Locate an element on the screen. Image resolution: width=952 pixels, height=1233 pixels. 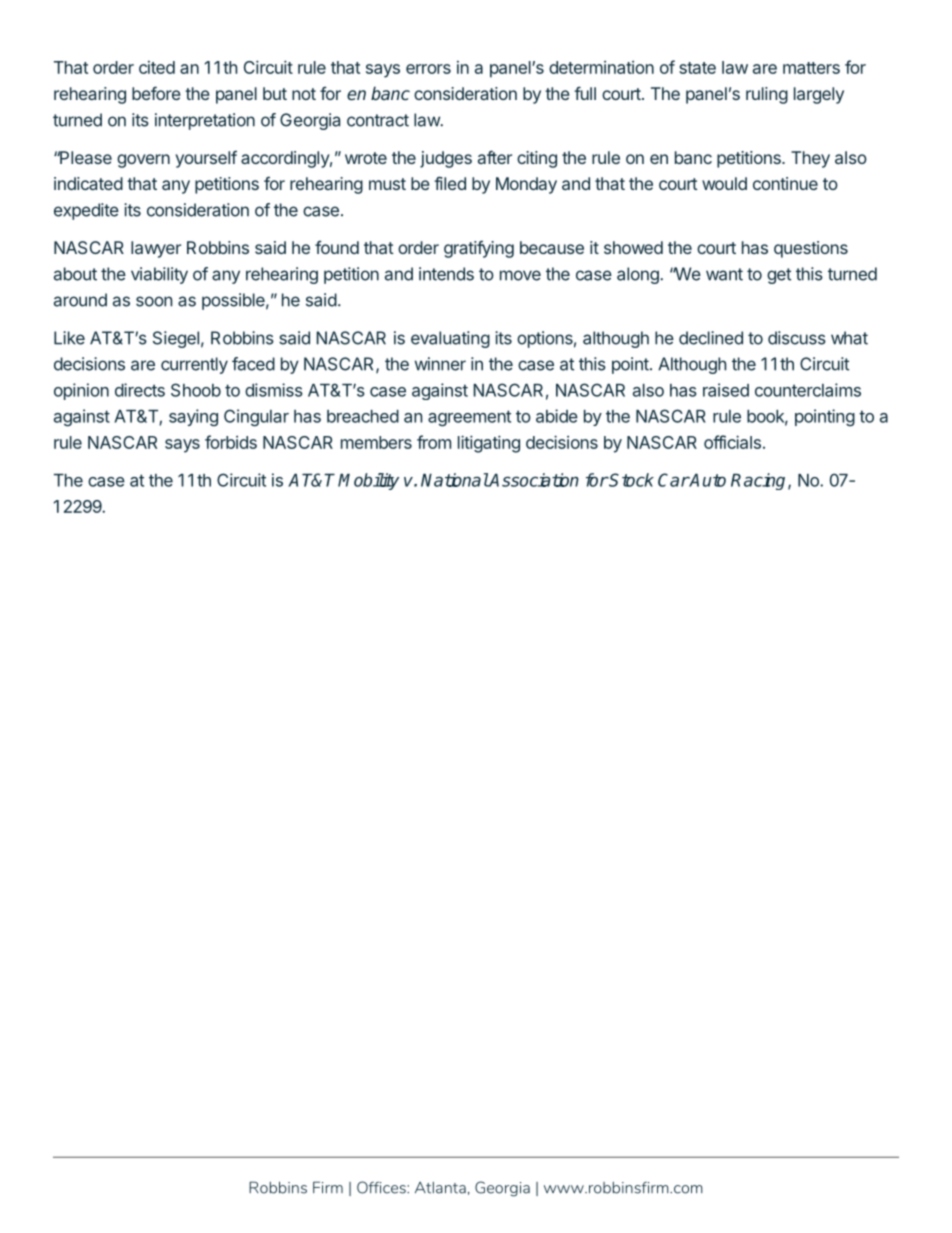
Auto is located at coordinates (707, 480).
